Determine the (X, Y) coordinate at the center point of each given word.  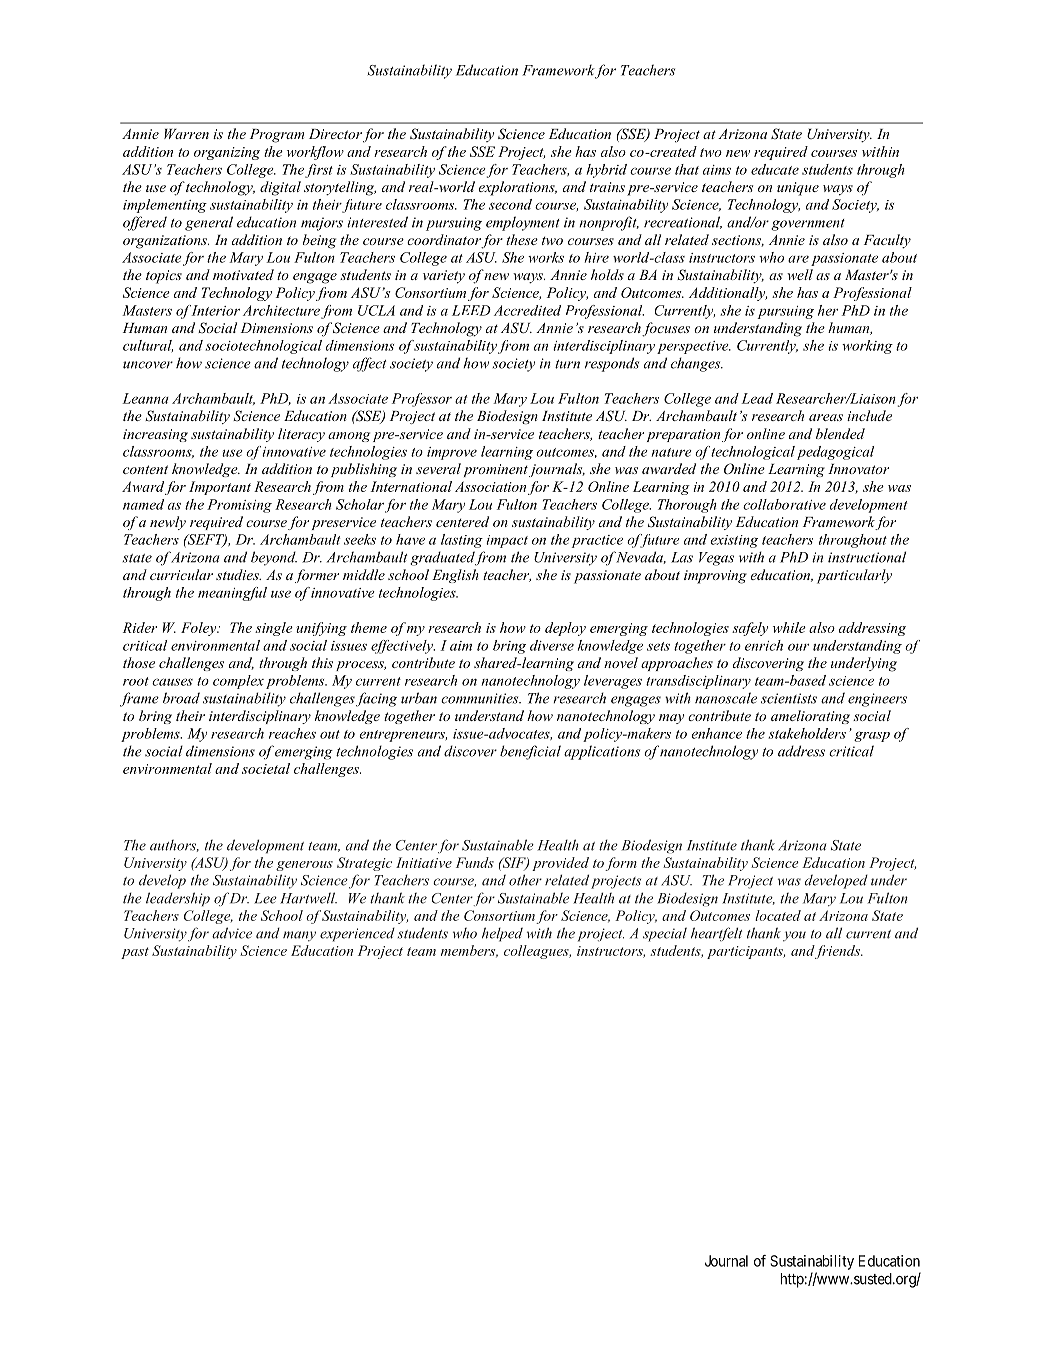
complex (238, 682)
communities (481, 698)
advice (232, 933)
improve (452, 453)
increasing (155, 435)
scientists (789, 698)
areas (826, 417)
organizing (227, 153)
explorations (517, 188)
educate (775, 169)
